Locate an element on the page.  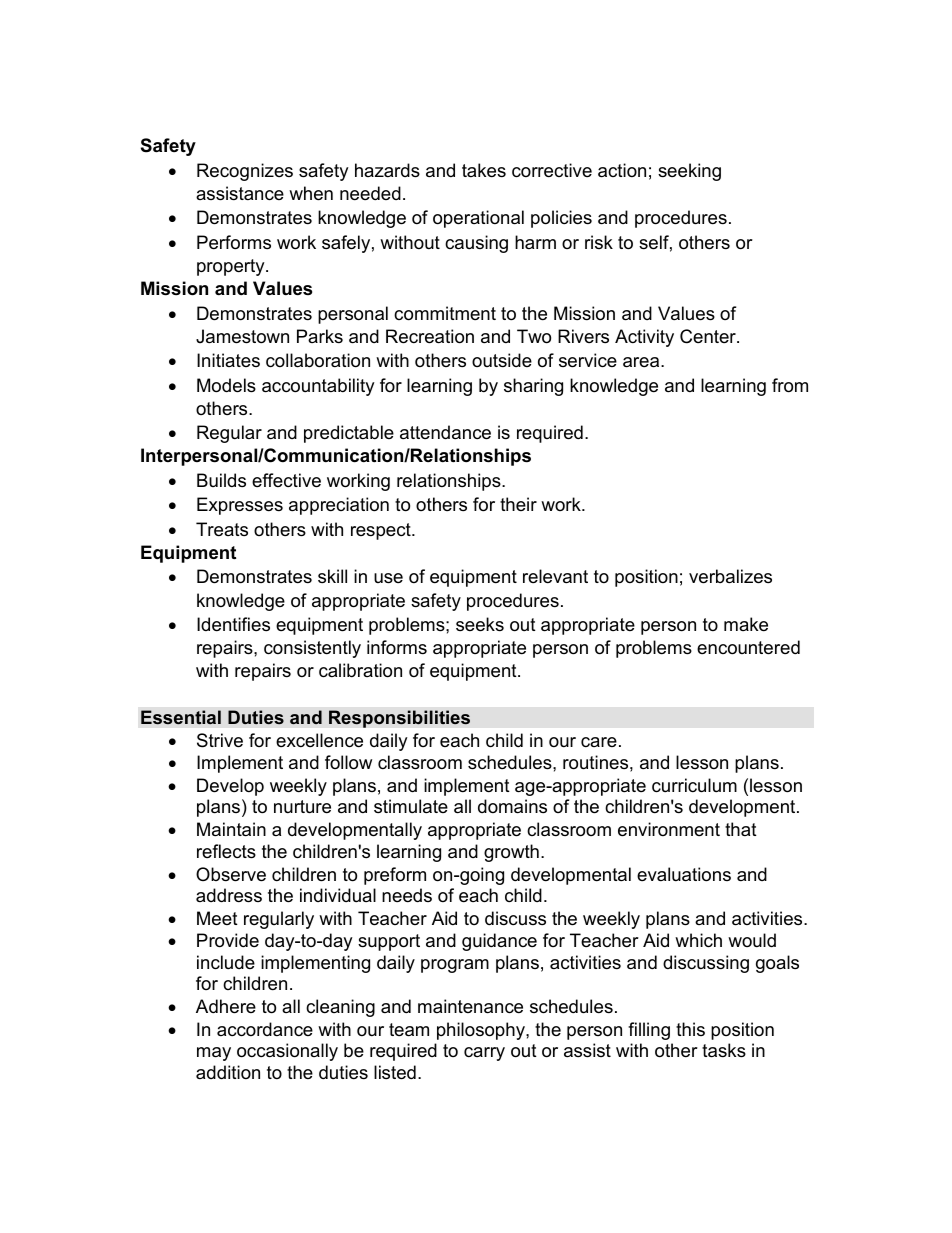
seeks is located at coordinates (480, 624).
